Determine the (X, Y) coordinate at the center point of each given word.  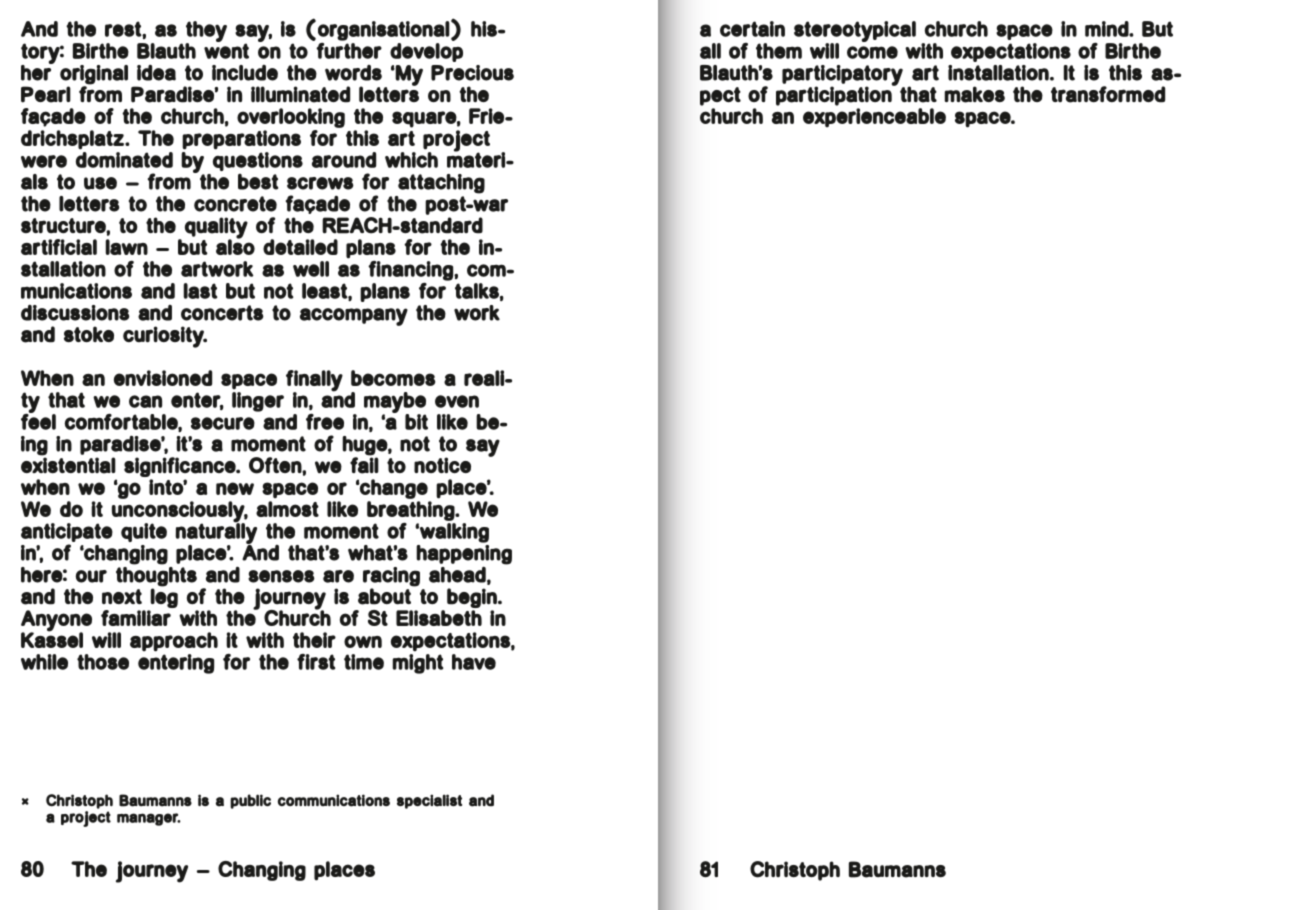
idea (156, 73)
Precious (472, 73)
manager (149, 819)
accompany (354, 317)
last (200, 291)
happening (464, 554)
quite (144, 532)
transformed (1108, 94)
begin (473, 599)
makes (974, 94)
